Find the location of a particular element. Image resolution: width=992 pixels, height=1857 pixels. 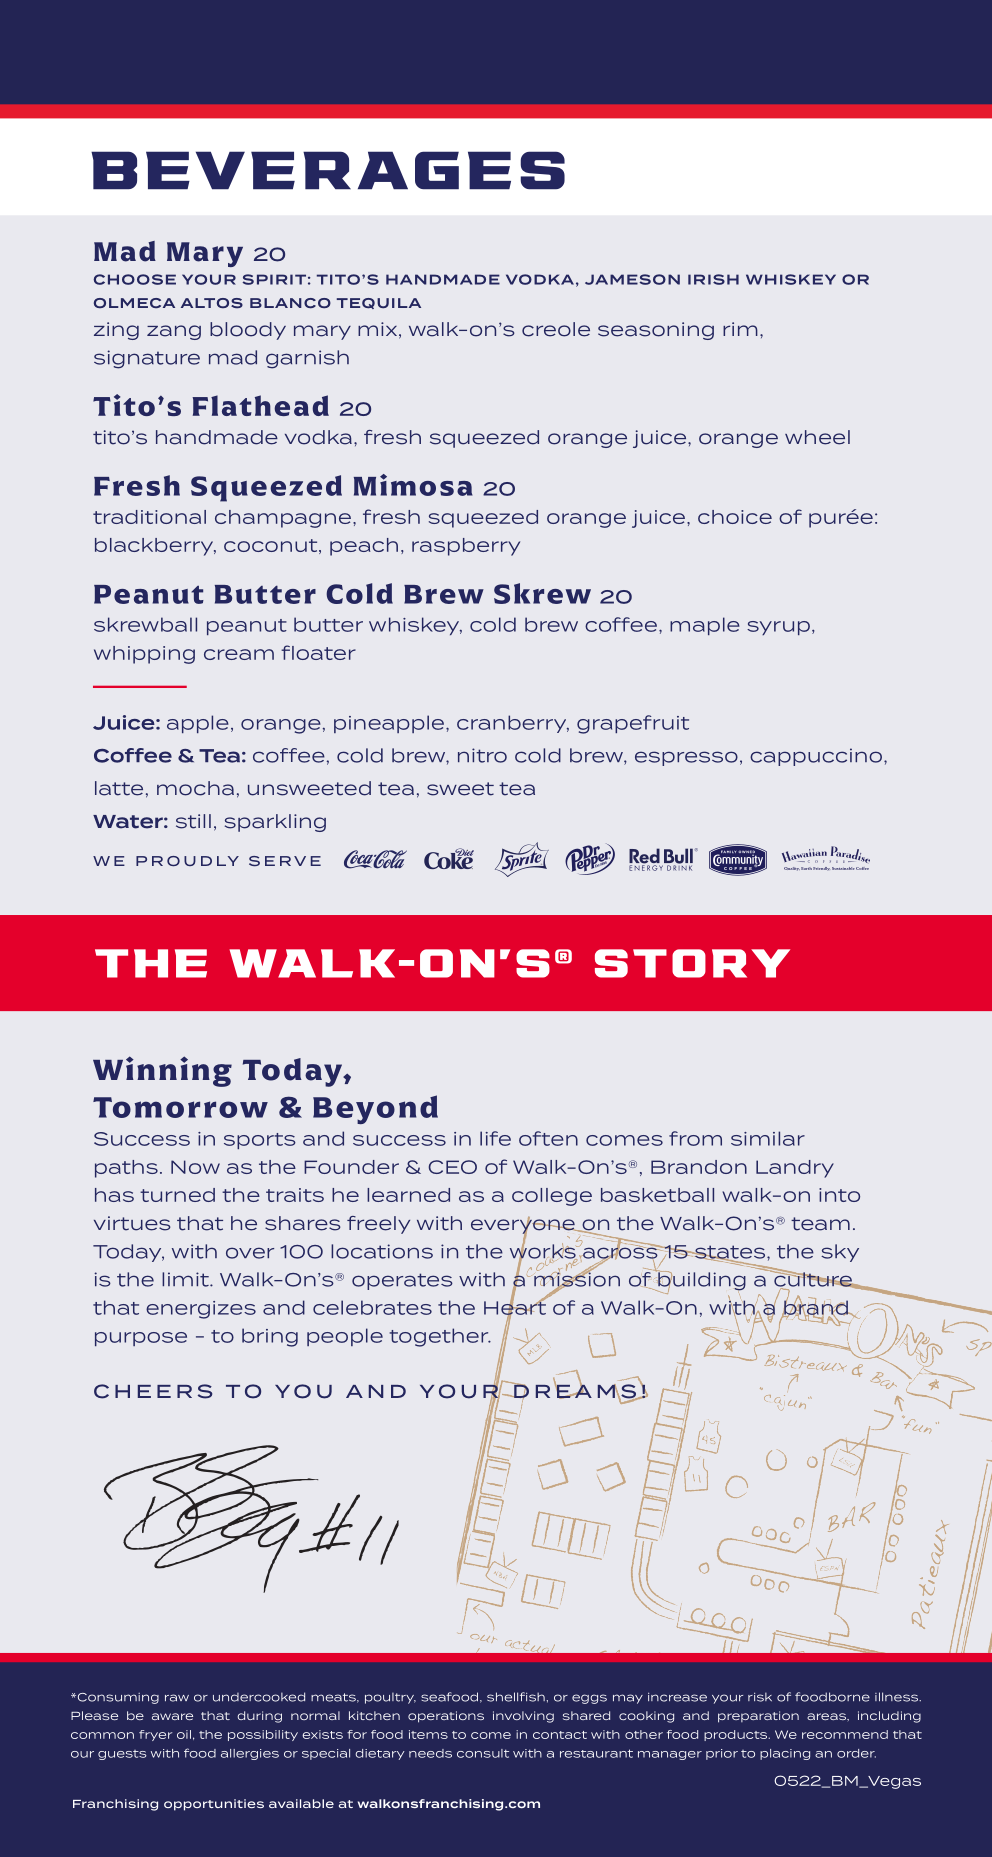

IRISH is located at coordinates (713, 279).
